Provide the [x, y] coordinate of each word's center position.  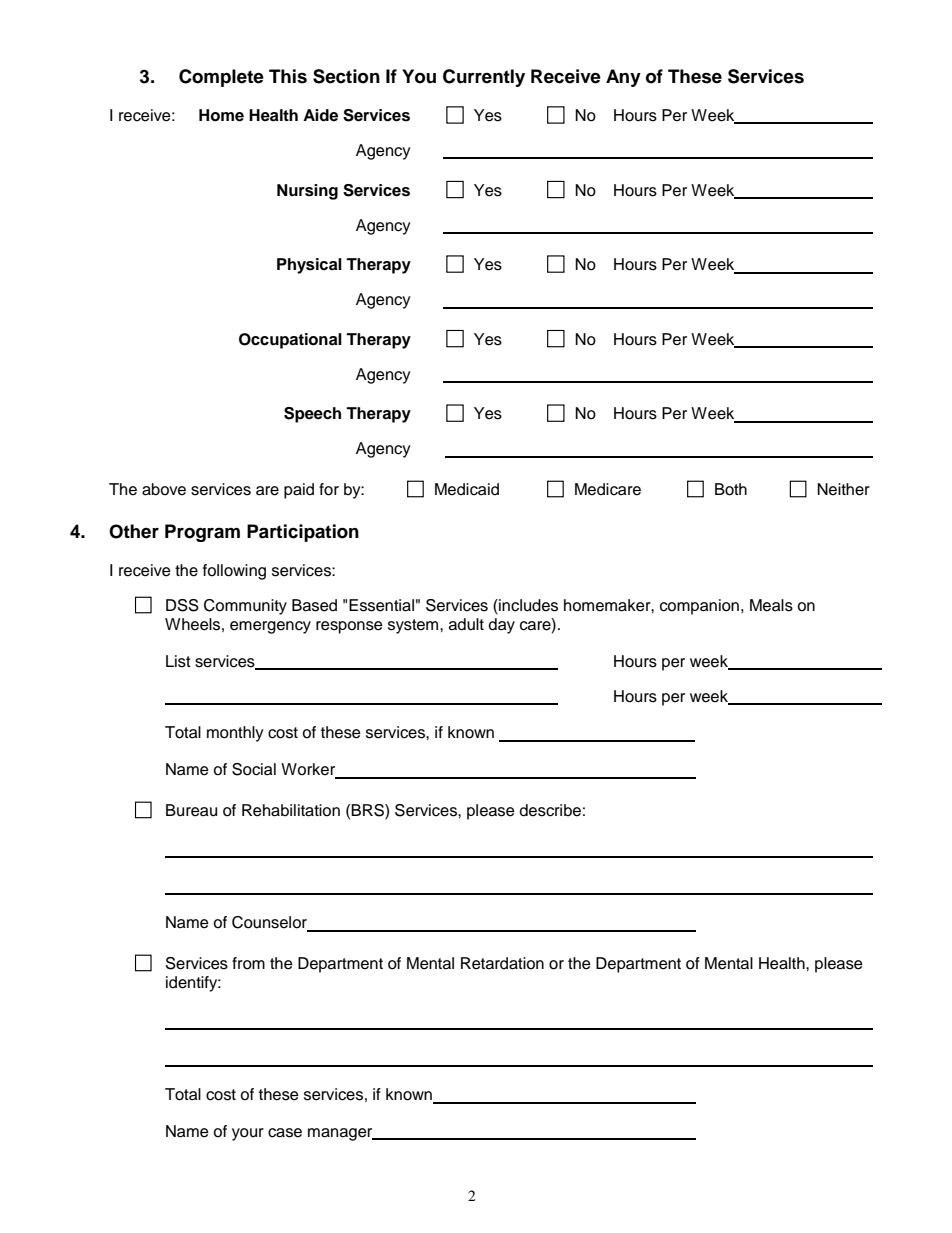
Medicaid [467, 489]
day [502, 626]
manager [341, 1134]
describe [550, 810]
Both [731, 489]
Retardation [502, 963]
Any [623, 78]
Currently [484, 78]
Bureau [191, 810]
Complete [221, 78]
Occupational [290, 341]
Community [245, 607]
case [285, 1133]
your [248, 1134]
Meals [771, 605]
